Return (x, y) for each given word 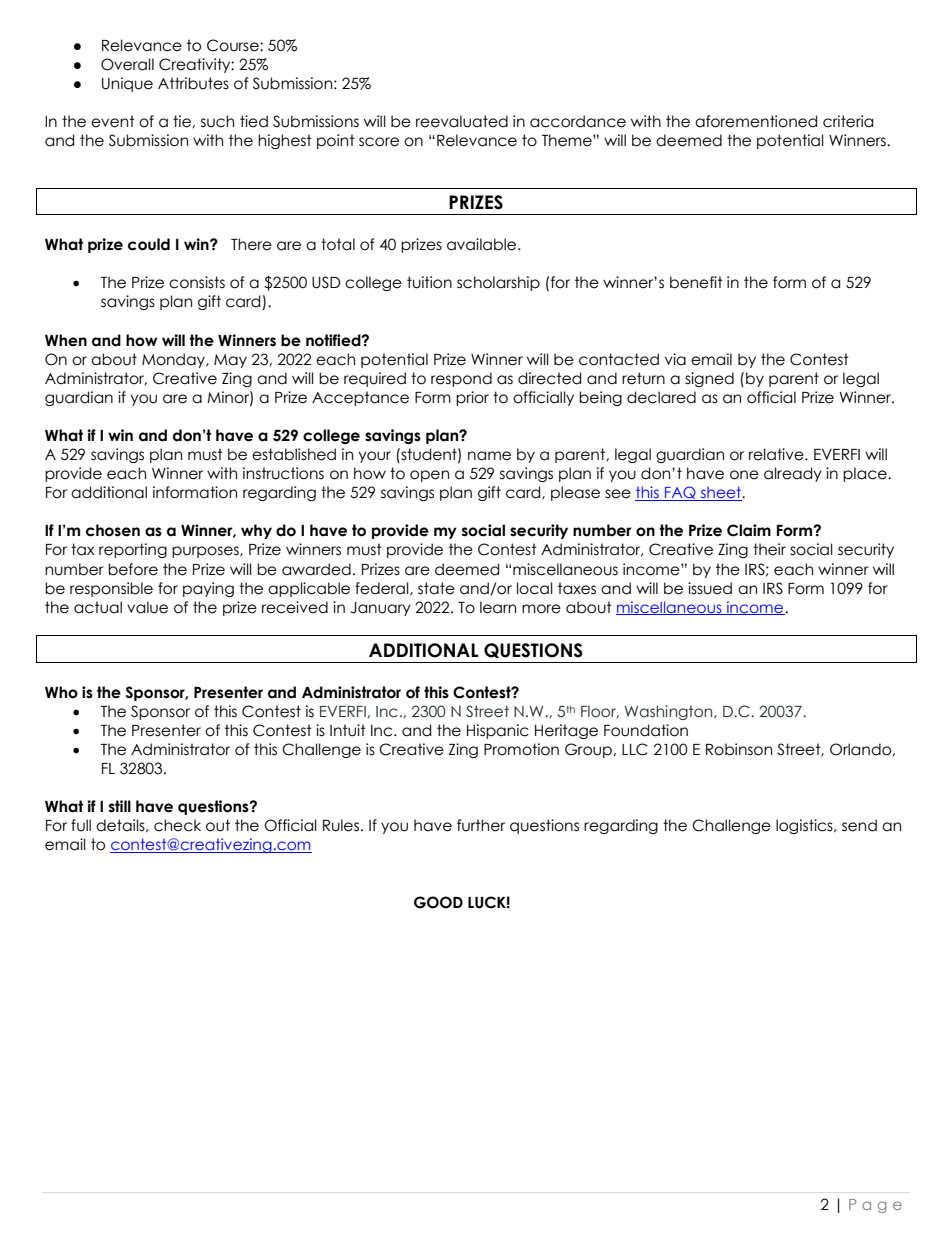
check (177, 825)
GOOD (438, 902)
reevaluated (462, 121)
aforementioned (756, 121)
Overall (127, 64)
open (429, 476)
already (793, 474)
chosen (113, 530)
